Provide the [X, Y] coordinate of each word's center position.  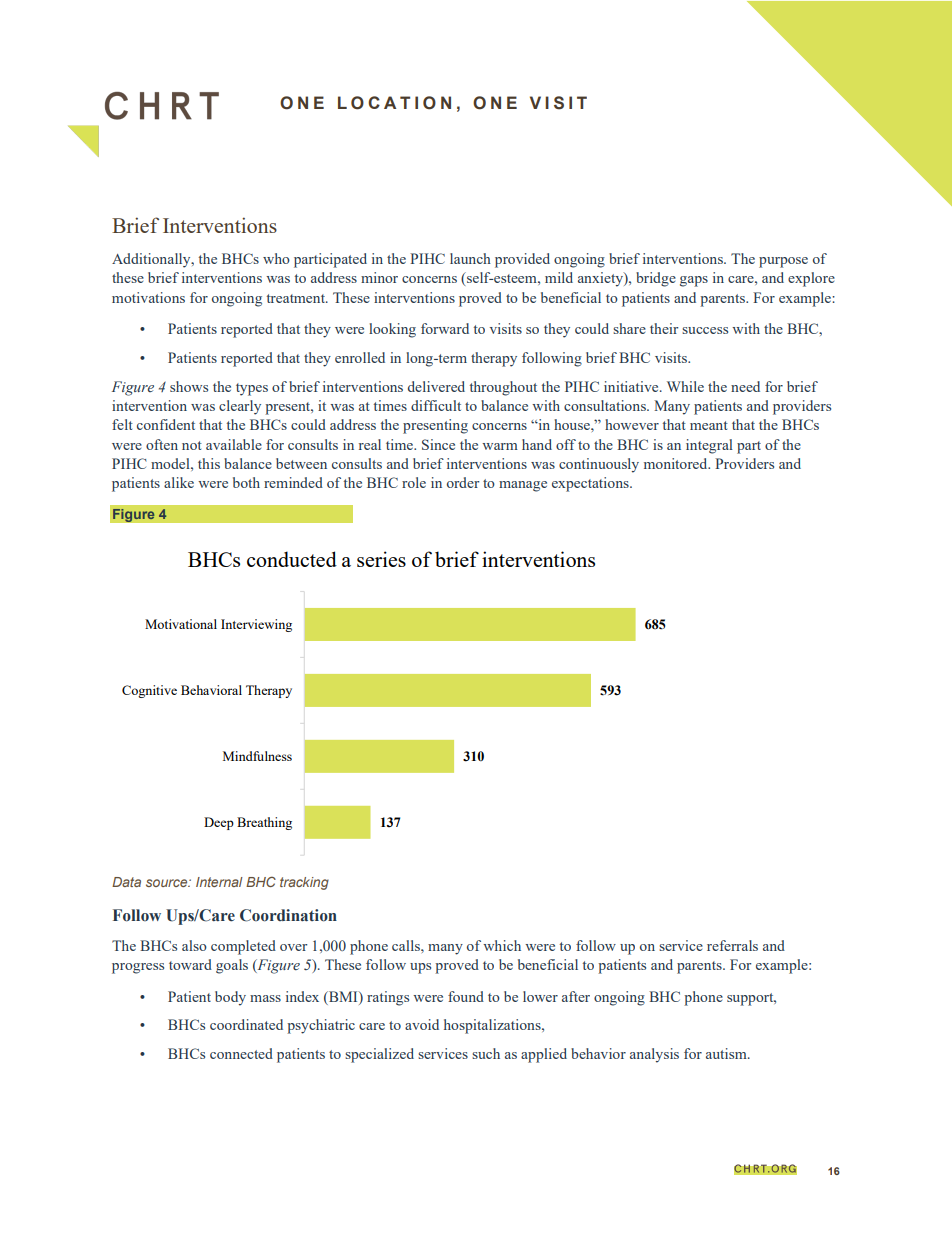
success [705, 330]
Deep [219, 823]
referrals [732, 945]
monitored [677, 463]
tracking [304, 883]
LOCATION [394, 103]
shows [189, 386]
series [381, 559]
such [486, 1053]
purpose [783, 262]
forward [445, 328]
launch [470, 258]
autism [727, 1053]
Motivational [181, 624]
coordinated [246, 1024]
